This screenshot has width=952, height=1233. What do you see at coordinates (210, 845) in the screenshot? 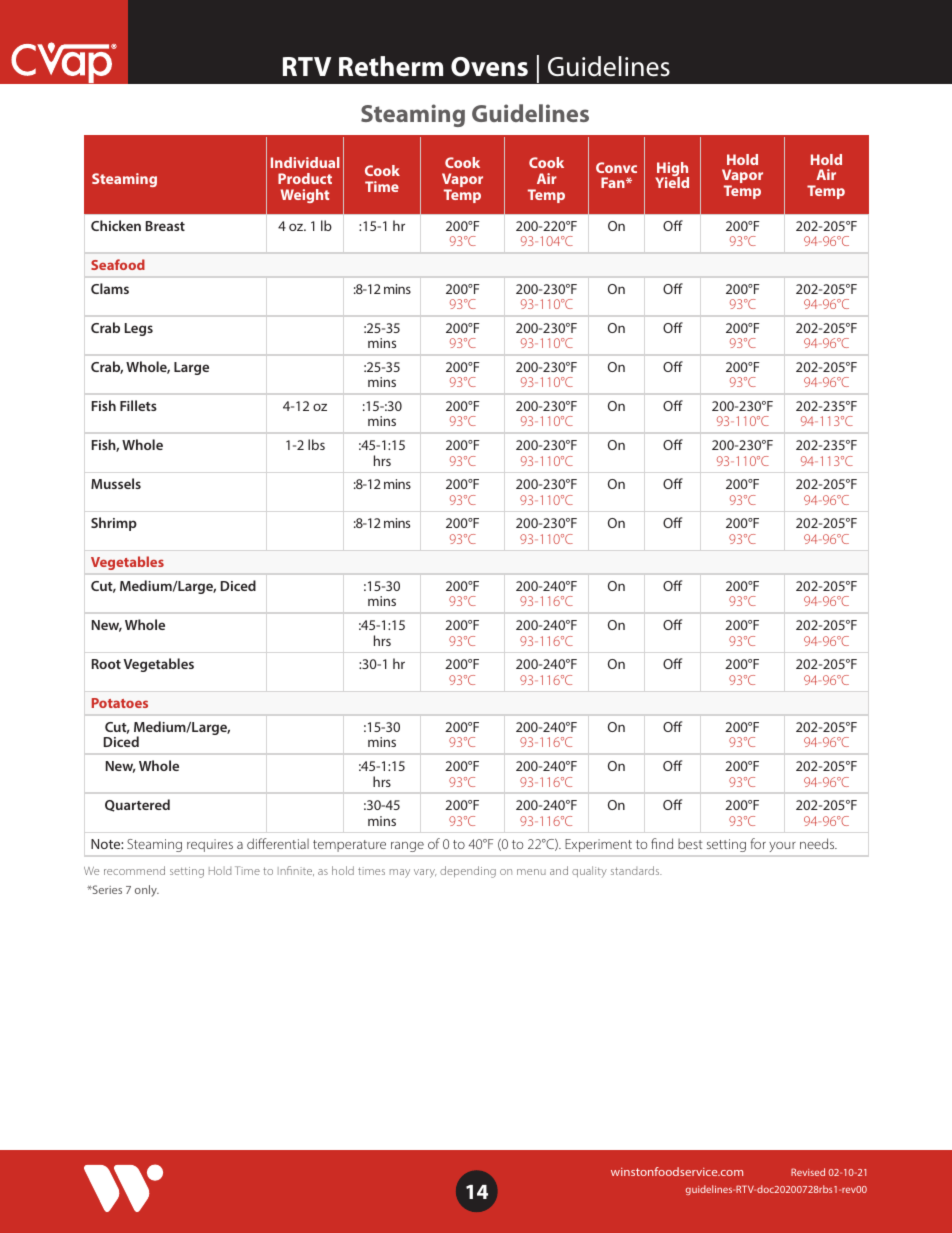
I see `requires` at bounding box center [210, 845].
